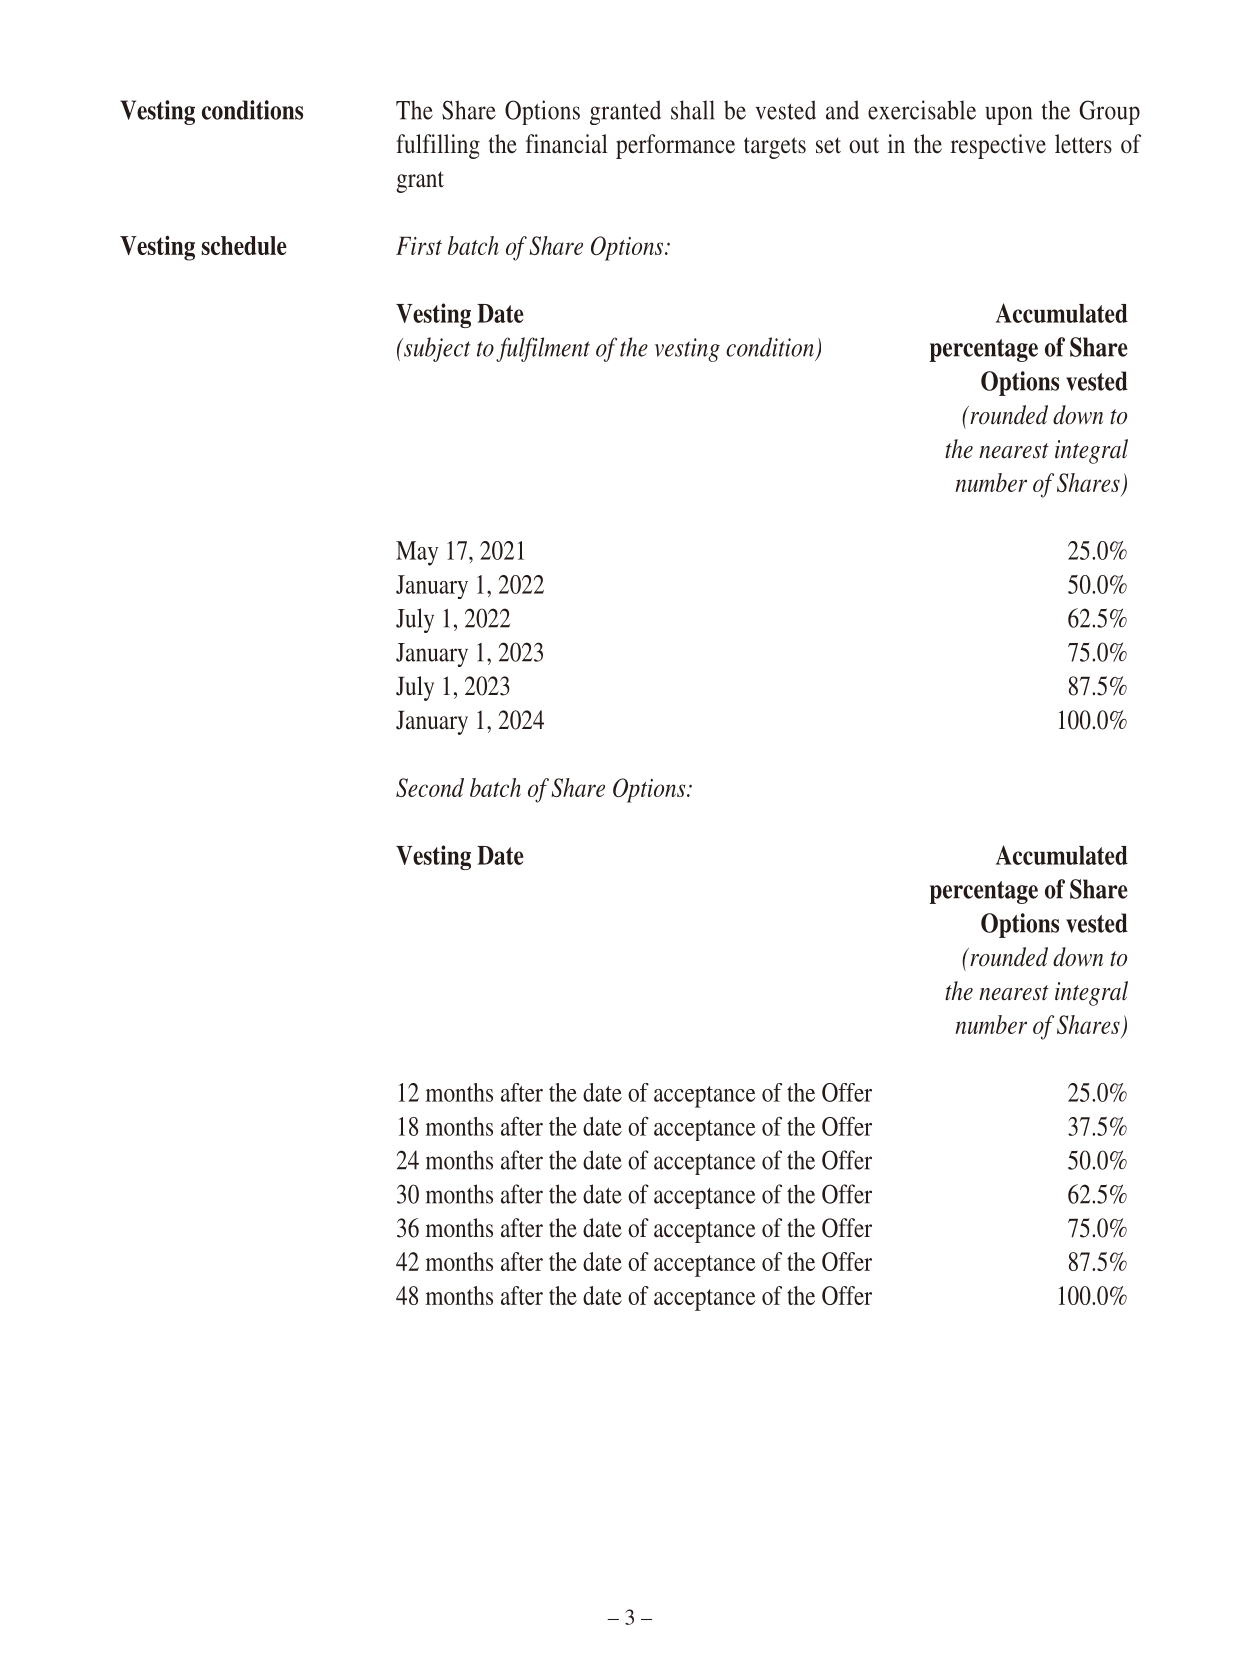 The height and width of the screenshot is (1680, 1260). Describe the element at coordinates (430, 787) in the screenshot. I see `Second` at that location.
